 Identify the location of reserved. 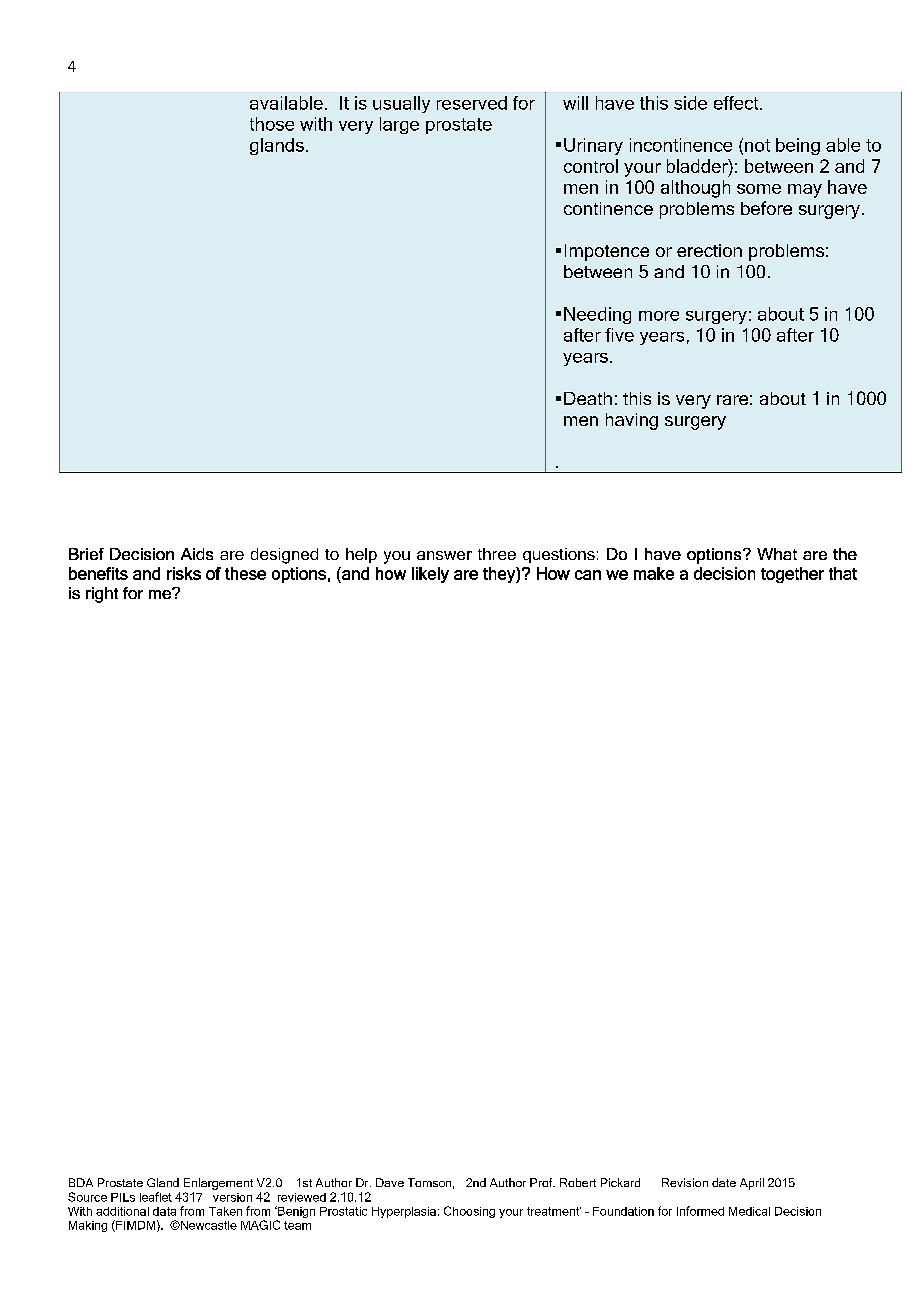
(472, 103).
